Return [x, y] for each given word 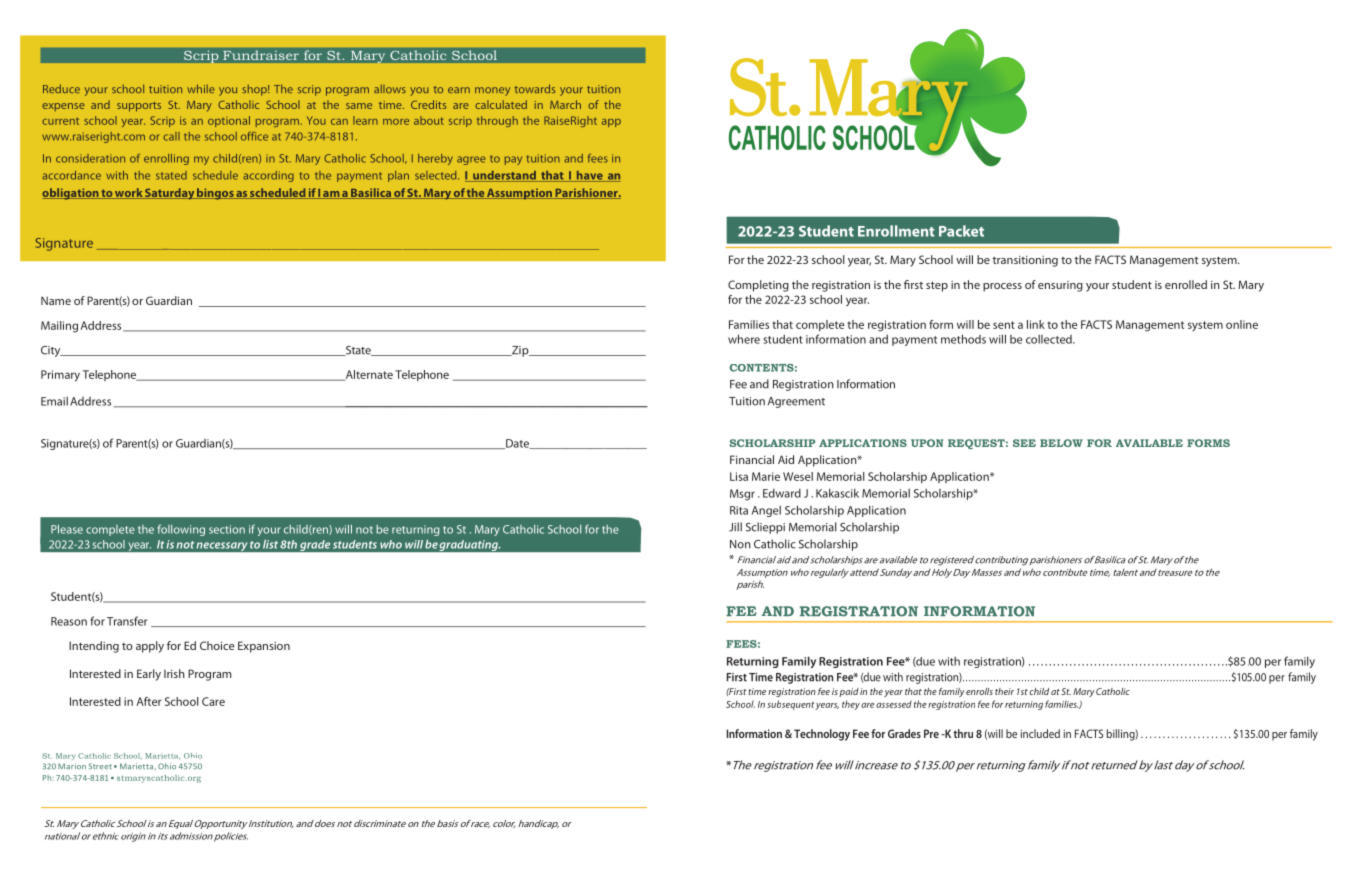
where [744, 339]
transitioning [1025, 261]
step [937, 286]
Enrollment [896, 231]
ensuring [1060, 286]
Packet [961, 231]
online [1242, 324]
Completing [758, 286]
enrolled [1186, 284]
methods [963, 339]
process [1002, 287]
